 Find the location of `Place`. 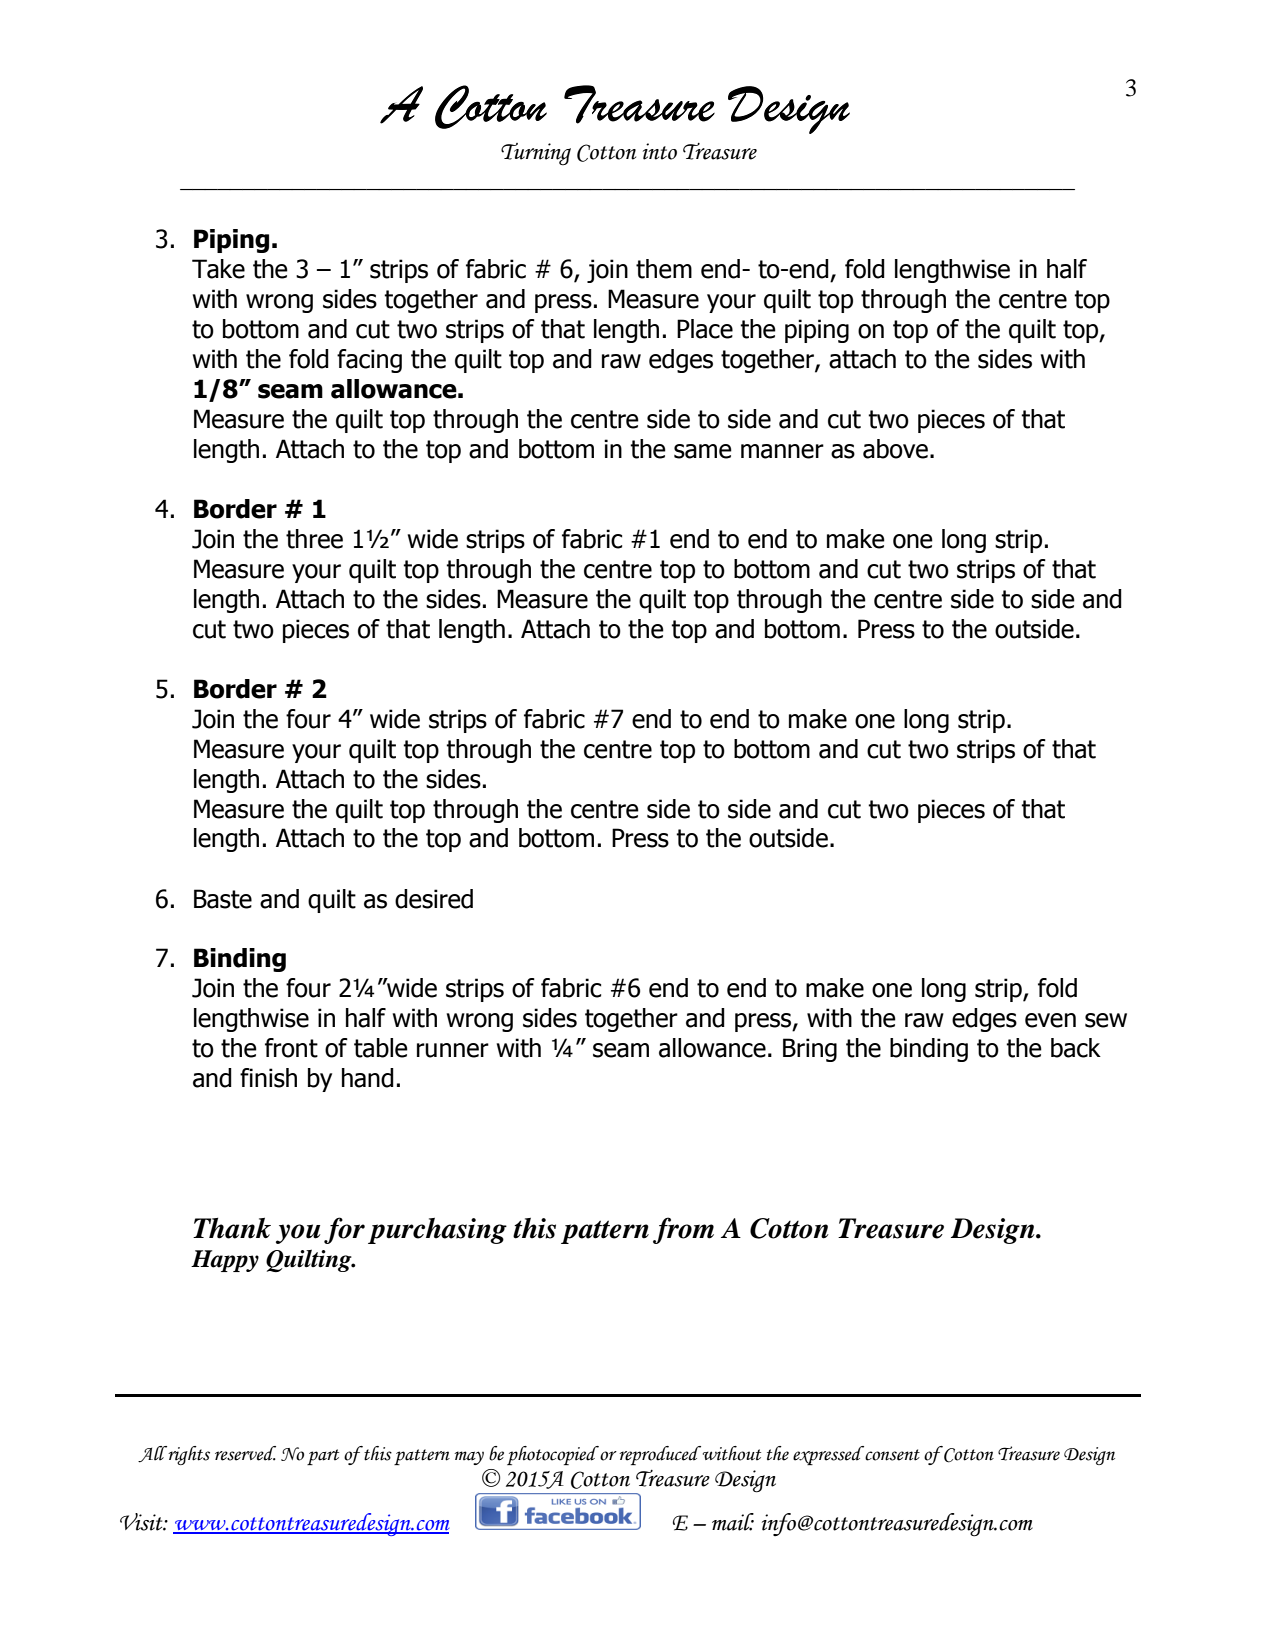

Place is located at coordinates (705, 329).
